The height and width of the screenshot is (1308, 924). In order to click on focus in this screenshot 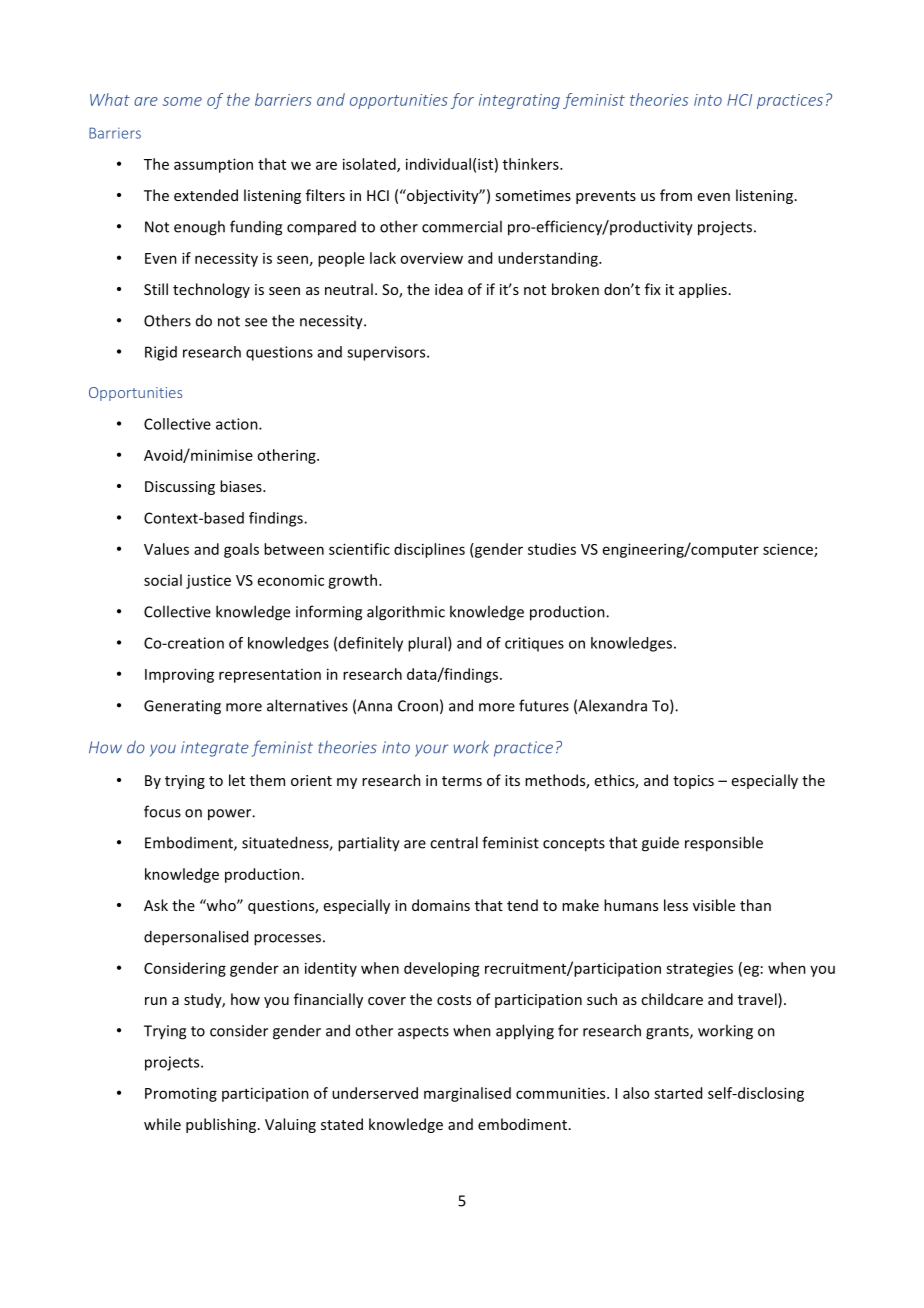, I will do `click(162, 811)`.
